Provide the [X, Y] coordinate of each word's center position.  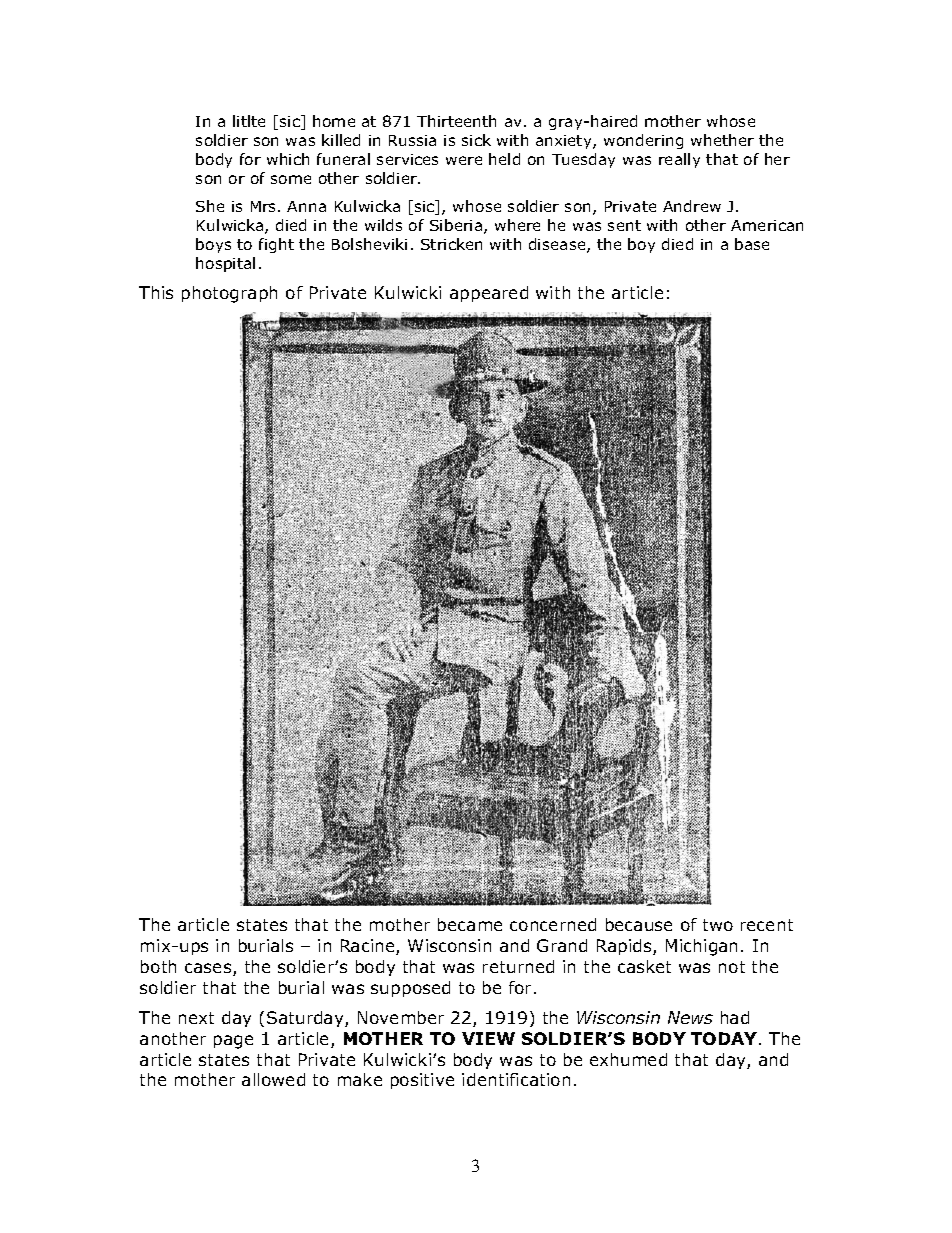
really [679, 160]
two [718, 925]
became [470, 924]
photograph [229, 294]
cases [209, 969]
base [752, 244]
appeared [489, 294]
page [233, 1042]
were [464, 160]
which [288, 159]
